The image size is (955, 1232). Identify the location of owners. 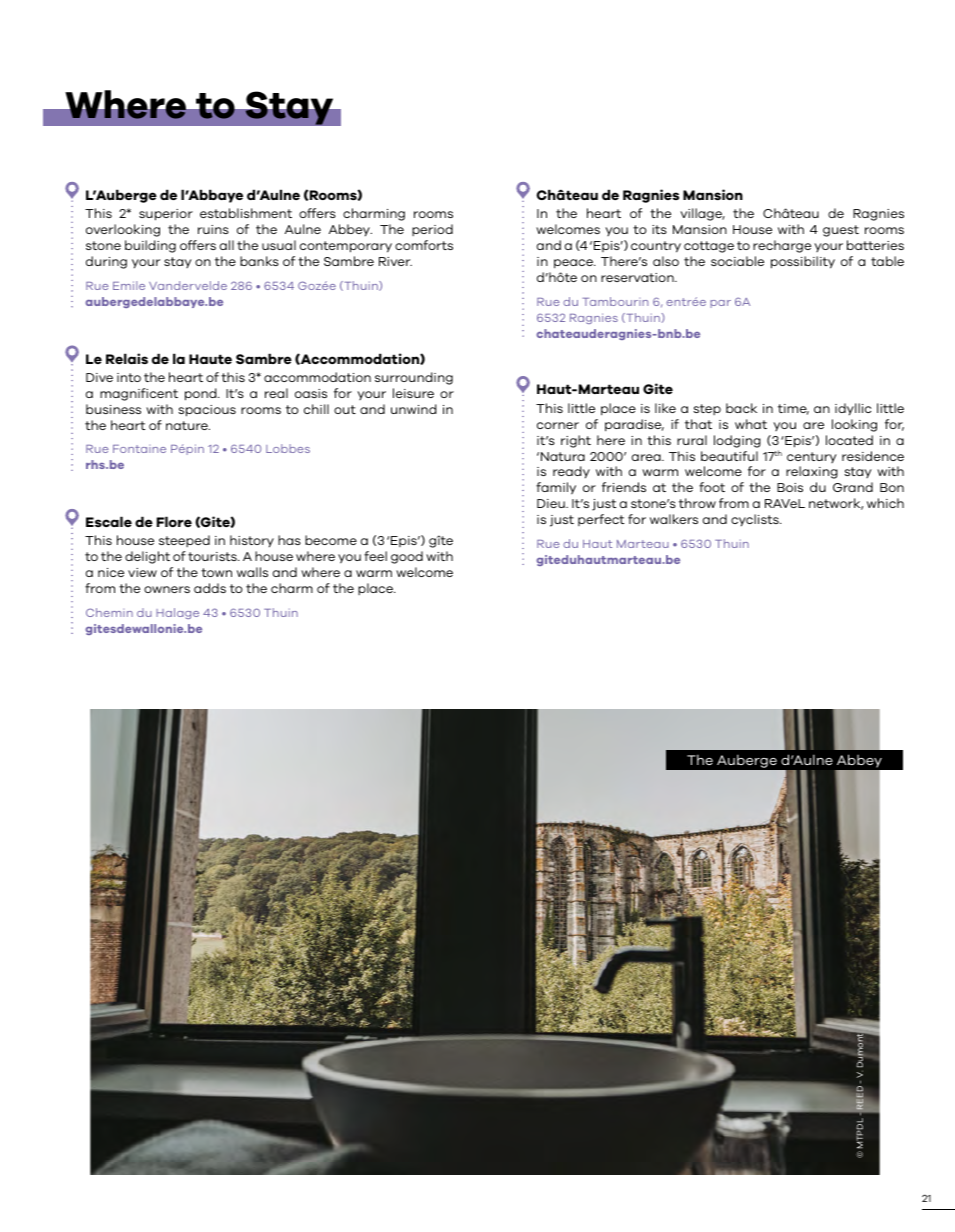
(167, 589).
